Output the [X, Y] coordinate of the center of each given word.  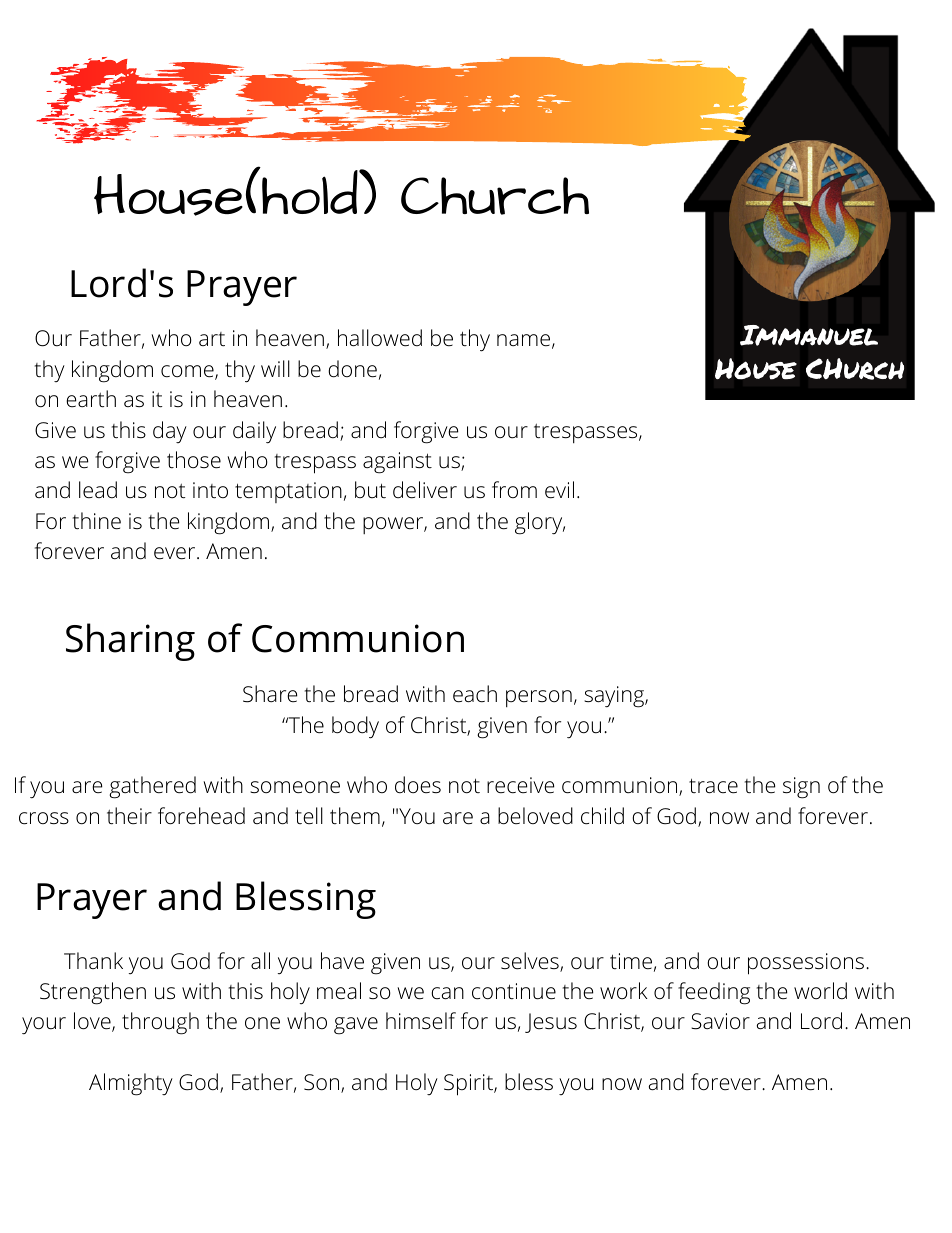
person [539, 698]
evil [559, 490]
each [475, 694]
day [170, 432]
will [275, 368]
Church [495, 196]
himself [421, 1020]
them [355, 816]
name [523, 340]
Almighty [131, 1084]
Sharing [130, 642]
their [129, 816]
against [397, 463]
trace [713, 786]
